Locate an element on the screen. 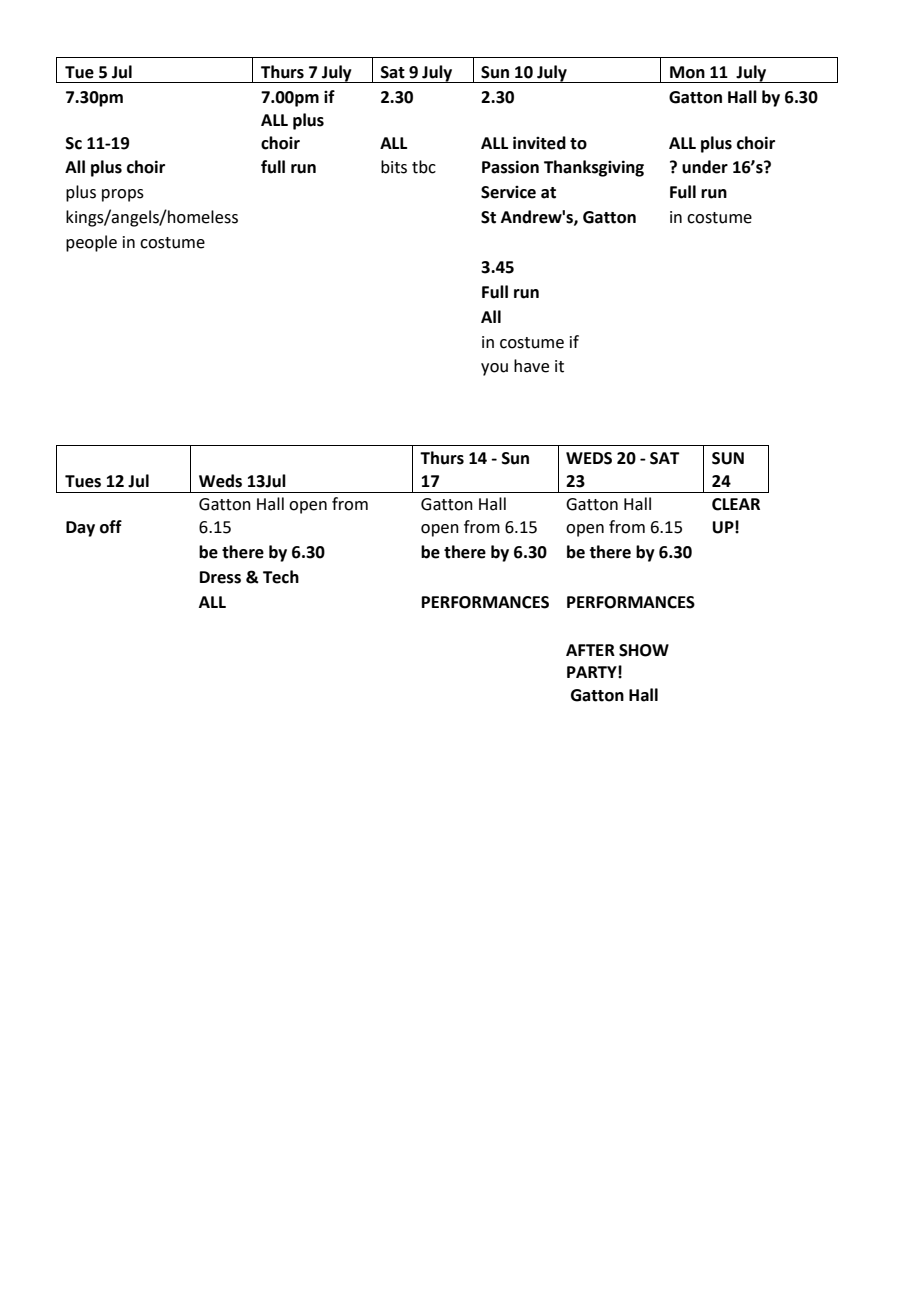 The width and height of the screenshot is (924, 1308). have is located at coordinates (531, 366).
